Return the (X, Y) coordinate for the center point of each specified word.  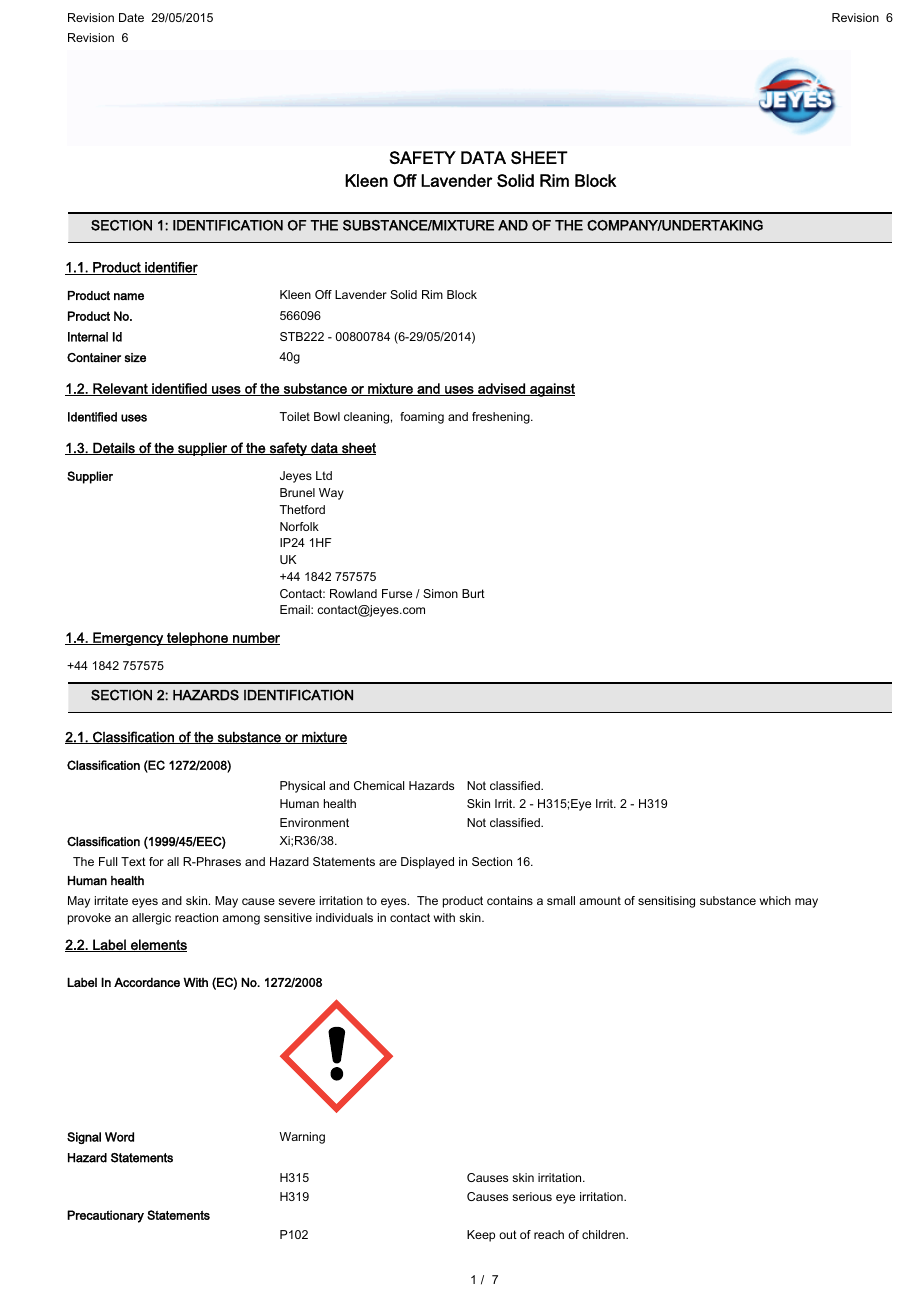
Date (131, 17)
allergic (151, 919)
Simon (440, 593)
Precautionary (105, 1216)
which (775, 900)
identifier (170, 268)
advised (501, 389)
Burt (473, 593)
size (135, 358)
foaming (422, 418)
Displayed (427, 863)
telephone (197, 639)
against (551, 390)
